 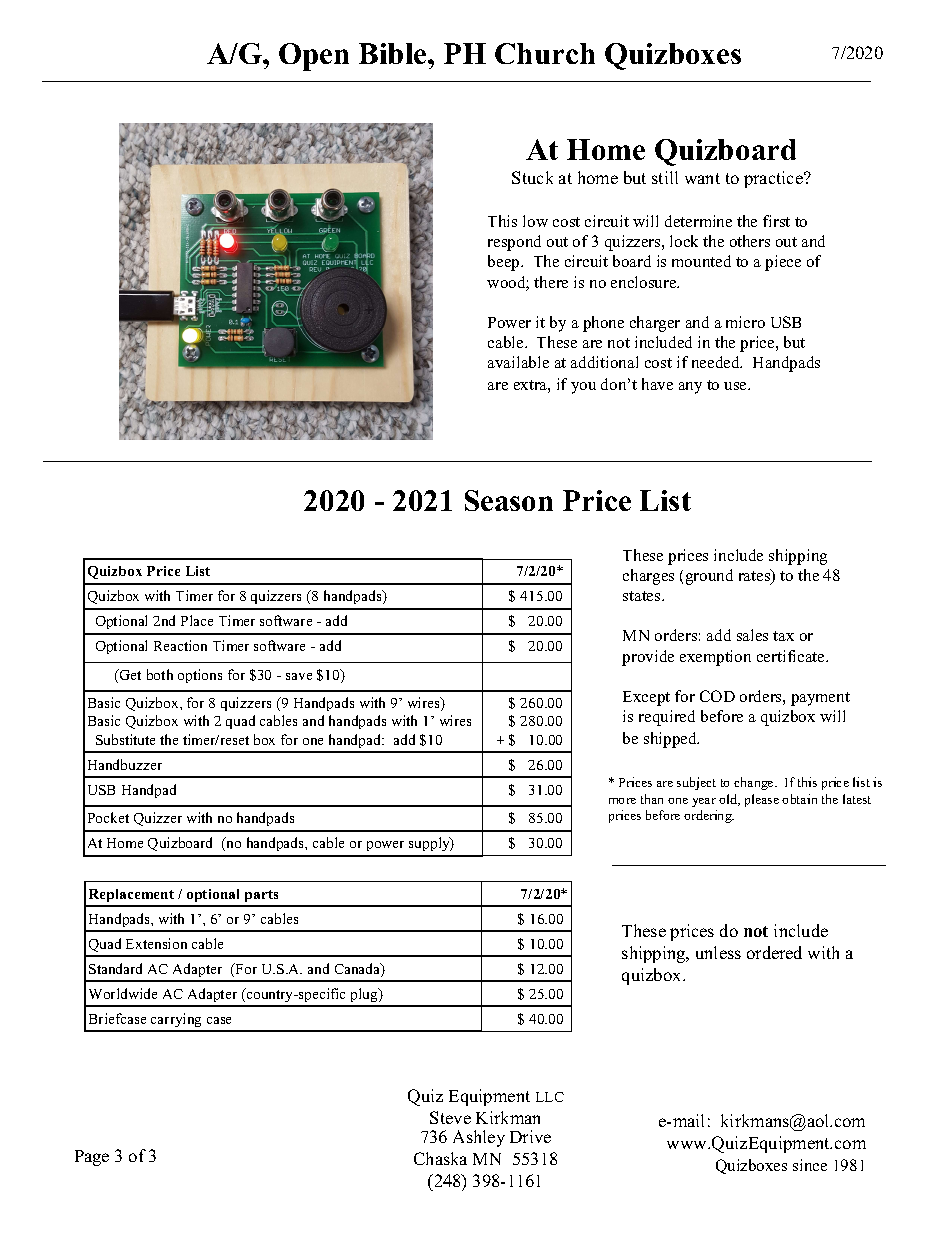 I want to click on Page, so click(x=92, y=1158).
